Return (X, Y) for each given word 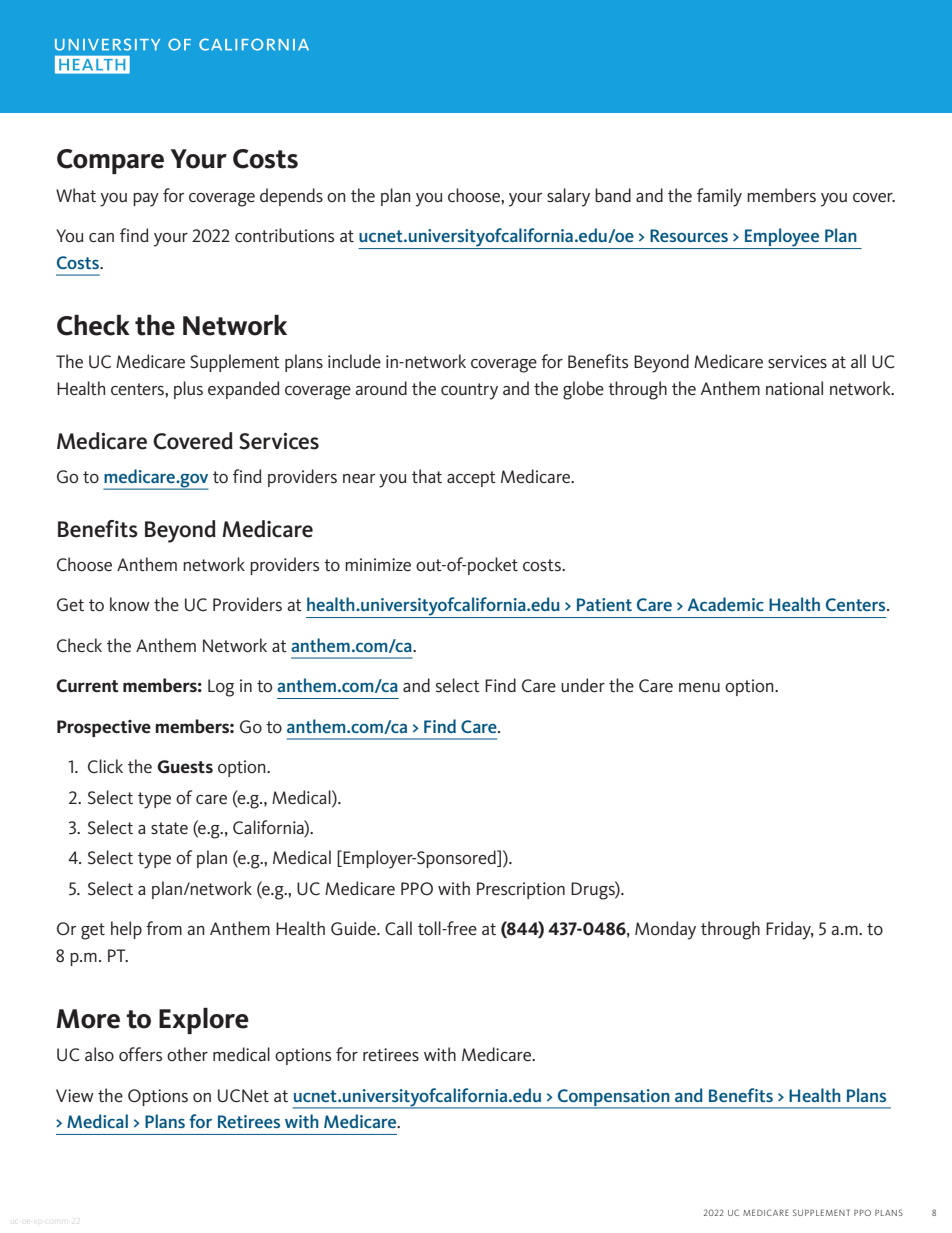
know (130, 604)
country (469, 391)
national (794, 388)
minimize (378, 564)
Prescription (521, 890)
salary (568, 197)
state (169, 828)
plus (188, 390)
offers (141, 1054)
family (719, 197)
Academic (726, 604)
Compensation (614, 1098)
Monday (665, 930)
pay (146, 200)
